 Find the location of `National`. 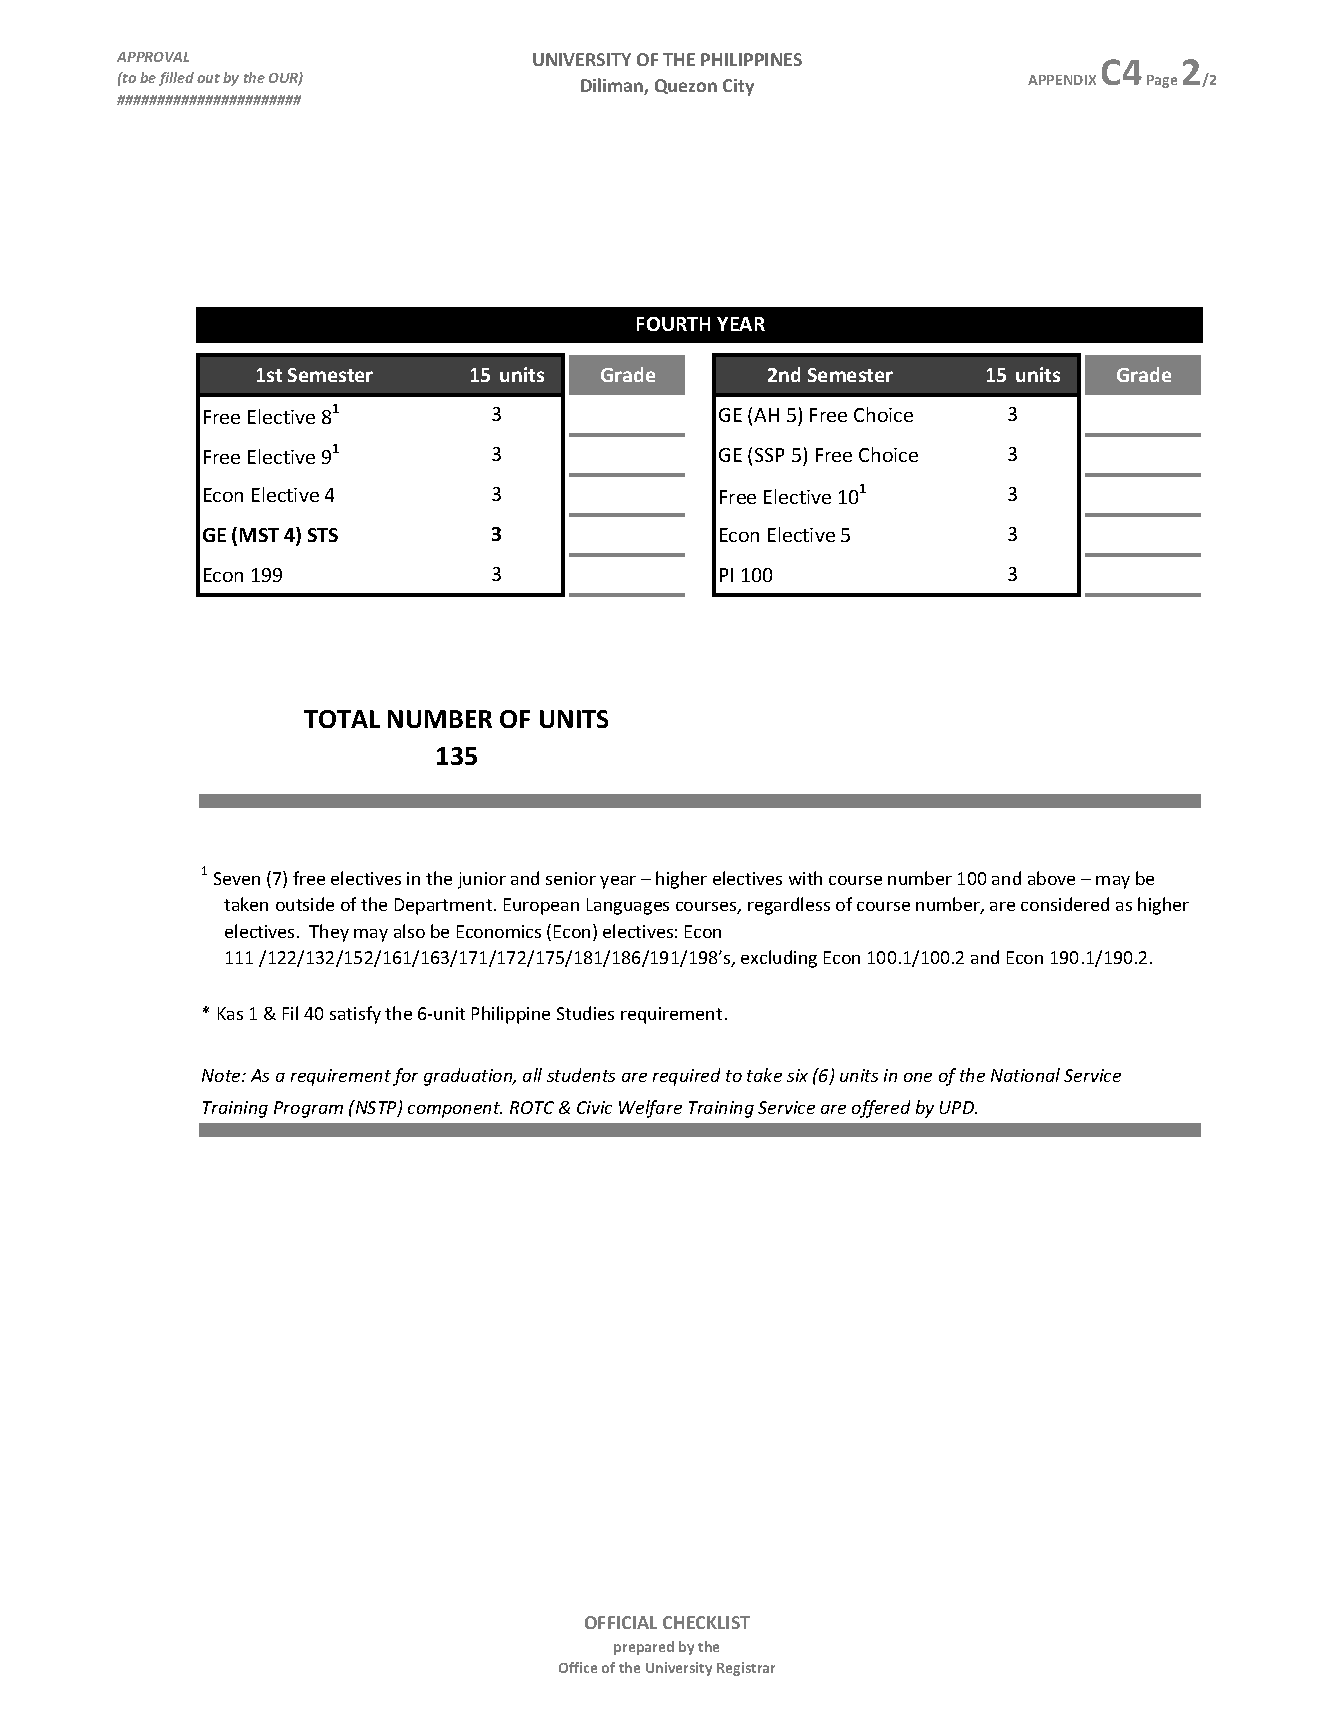

National is located at coordinates (1025, 1075).
